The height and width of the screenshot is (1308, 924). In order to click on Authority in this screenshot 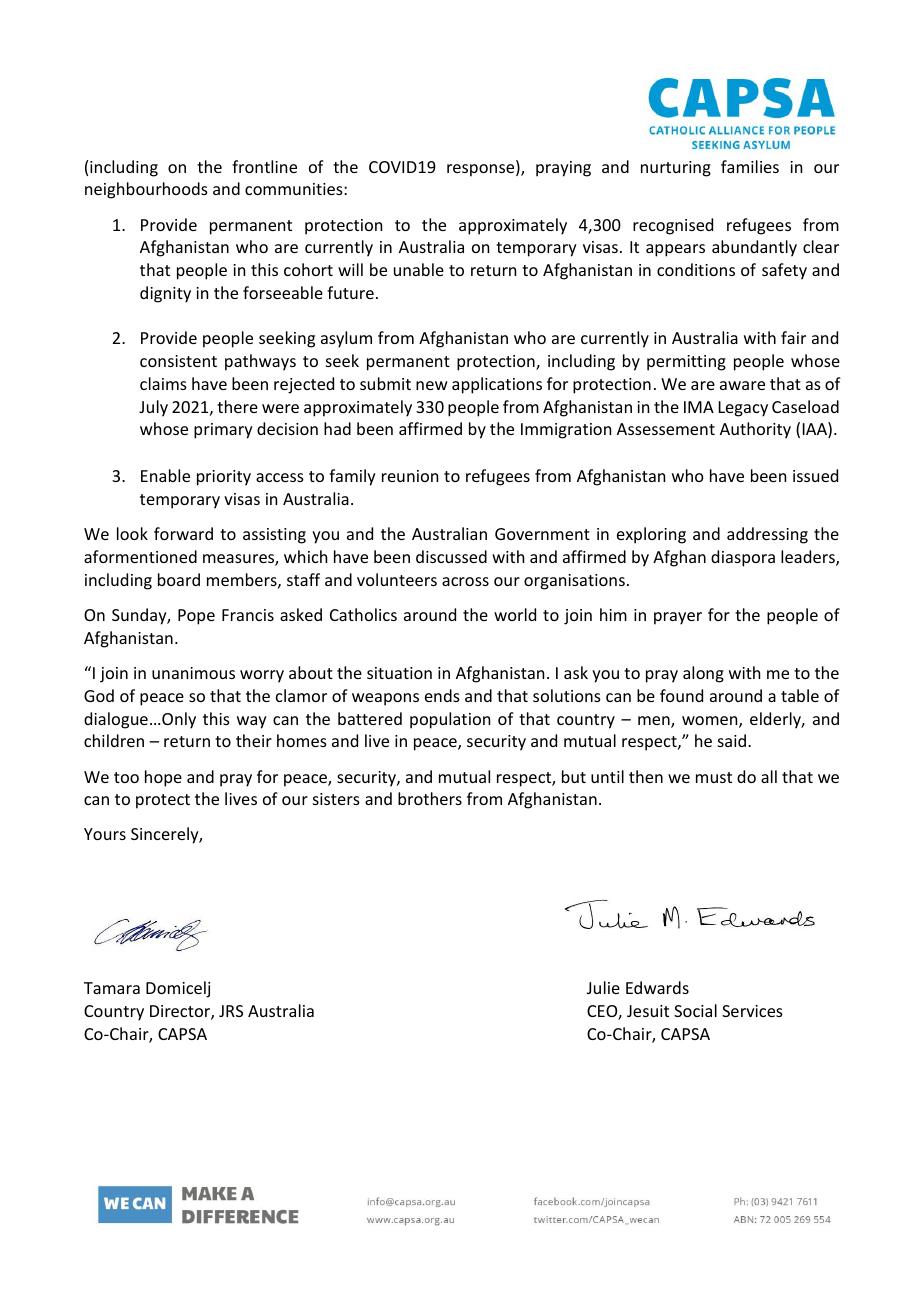, I will do `click(755, 430)`.
